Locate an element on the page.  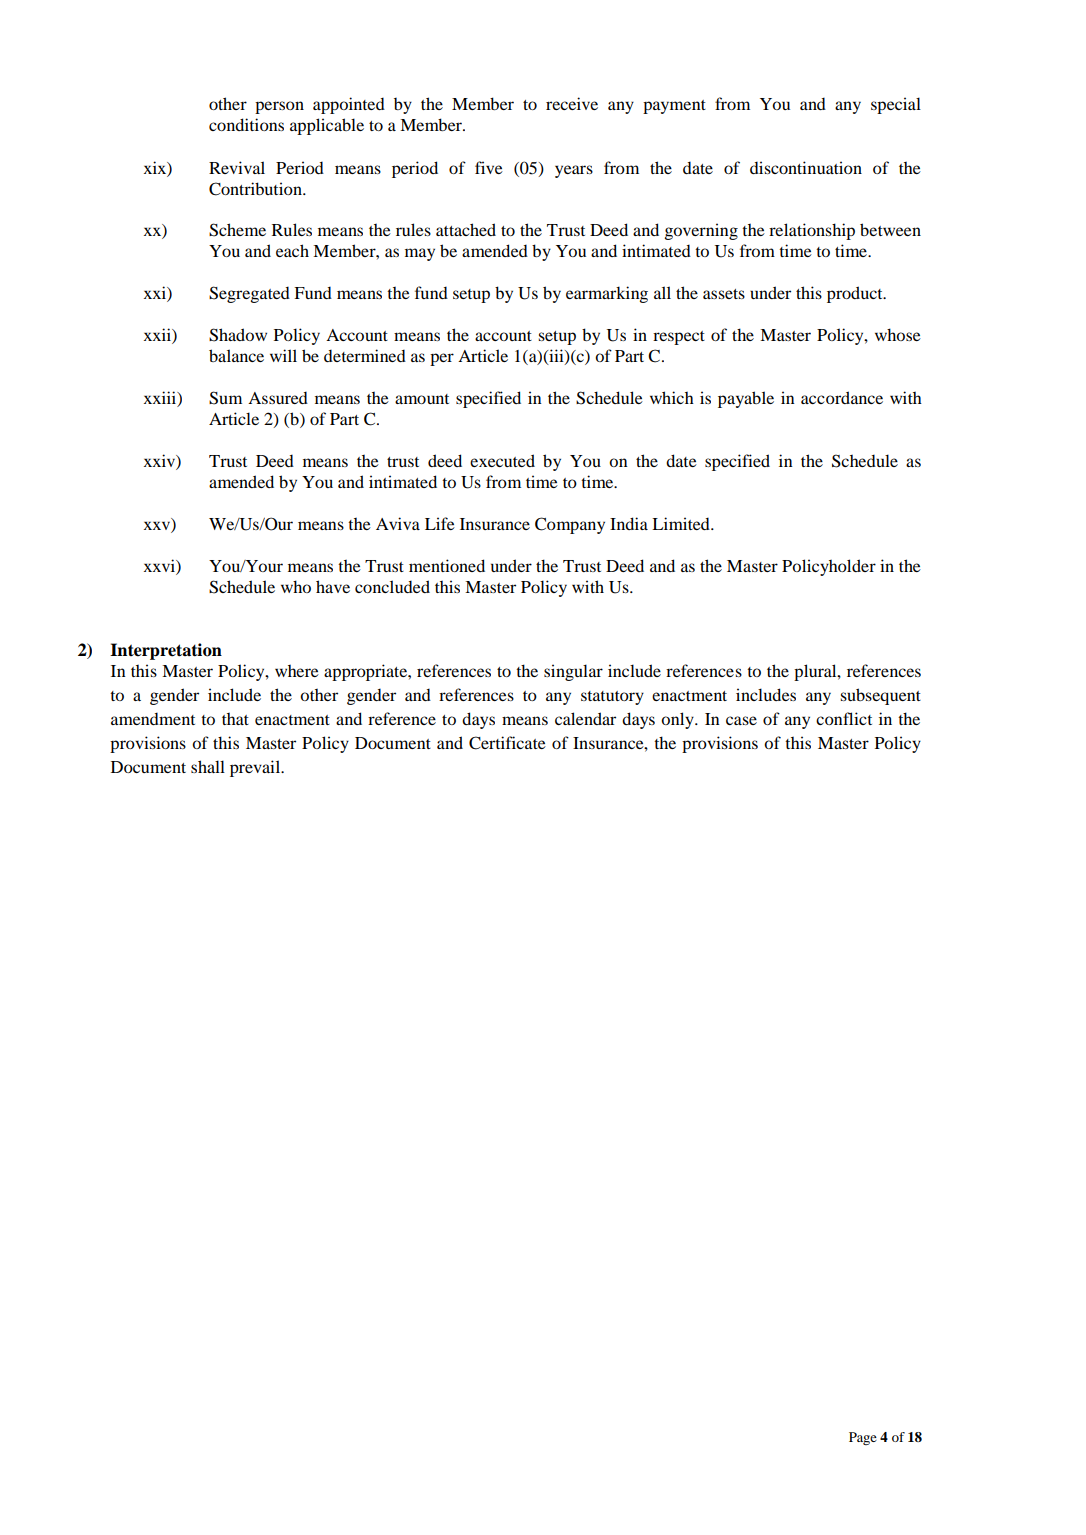
Page is located at coordinates (863, 1438).
